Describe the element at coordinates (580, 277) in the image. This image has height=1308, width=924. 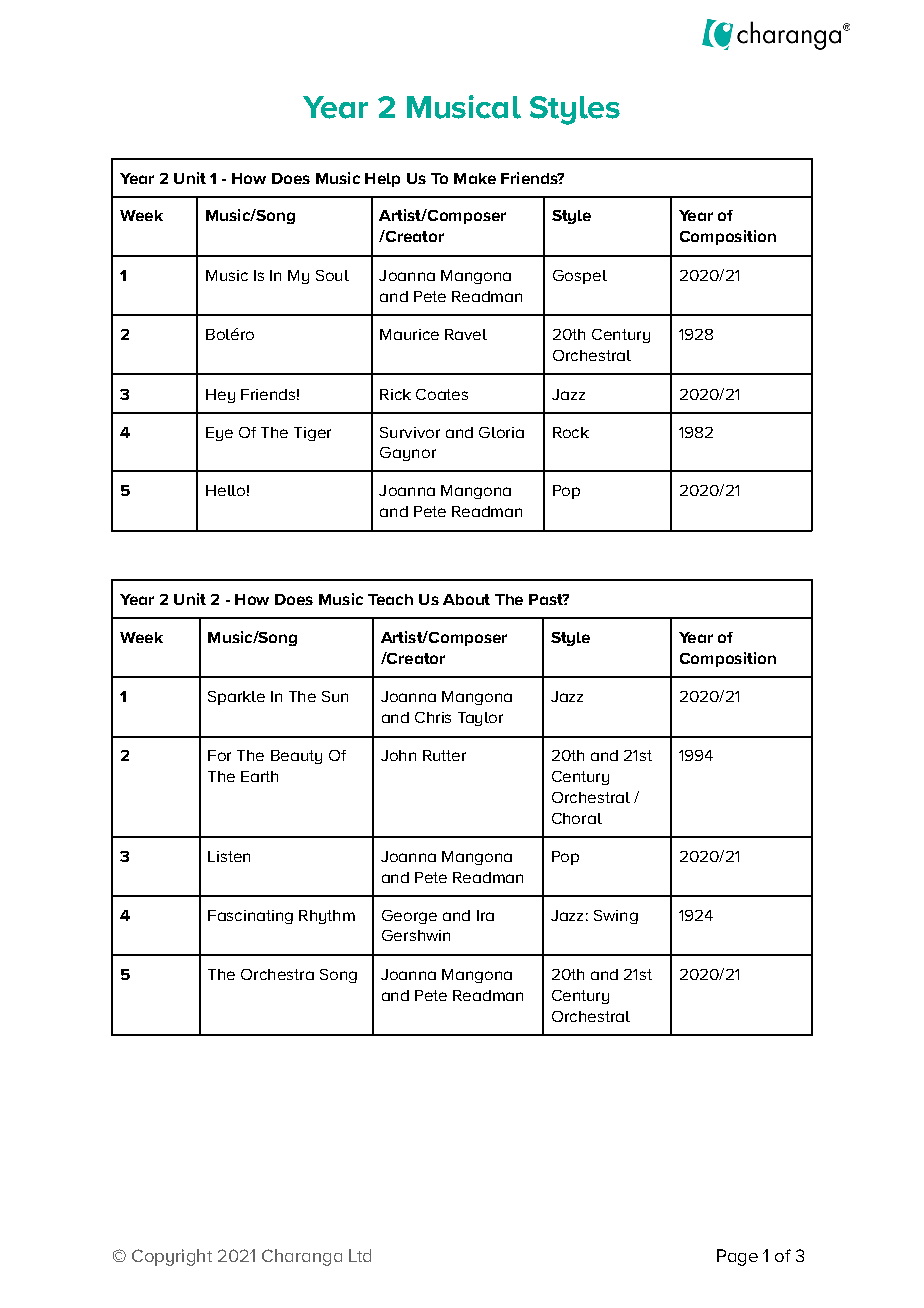
I see `Gospel` at that location.
